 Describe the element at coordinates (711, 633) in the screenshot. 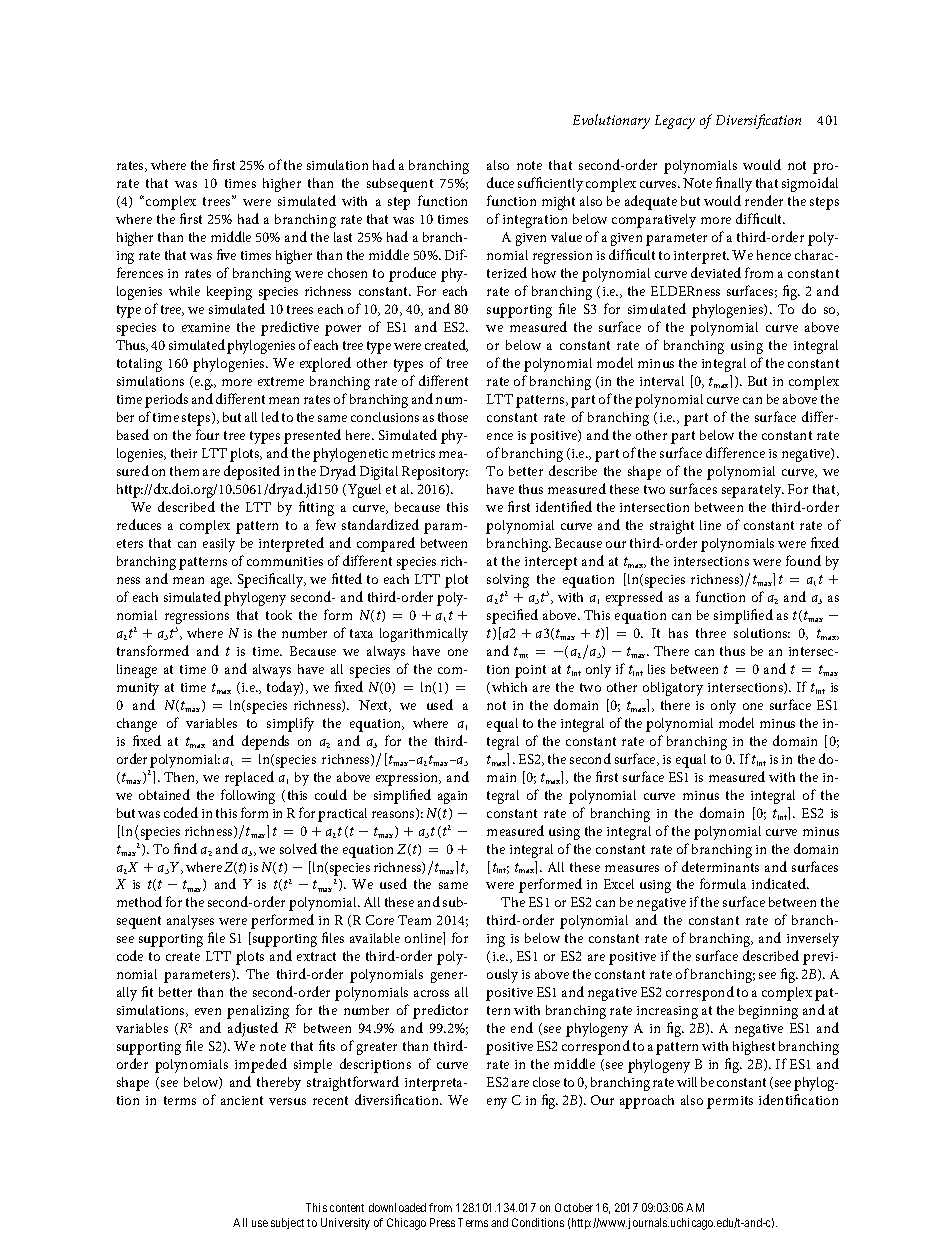

I see `three` at that location.
